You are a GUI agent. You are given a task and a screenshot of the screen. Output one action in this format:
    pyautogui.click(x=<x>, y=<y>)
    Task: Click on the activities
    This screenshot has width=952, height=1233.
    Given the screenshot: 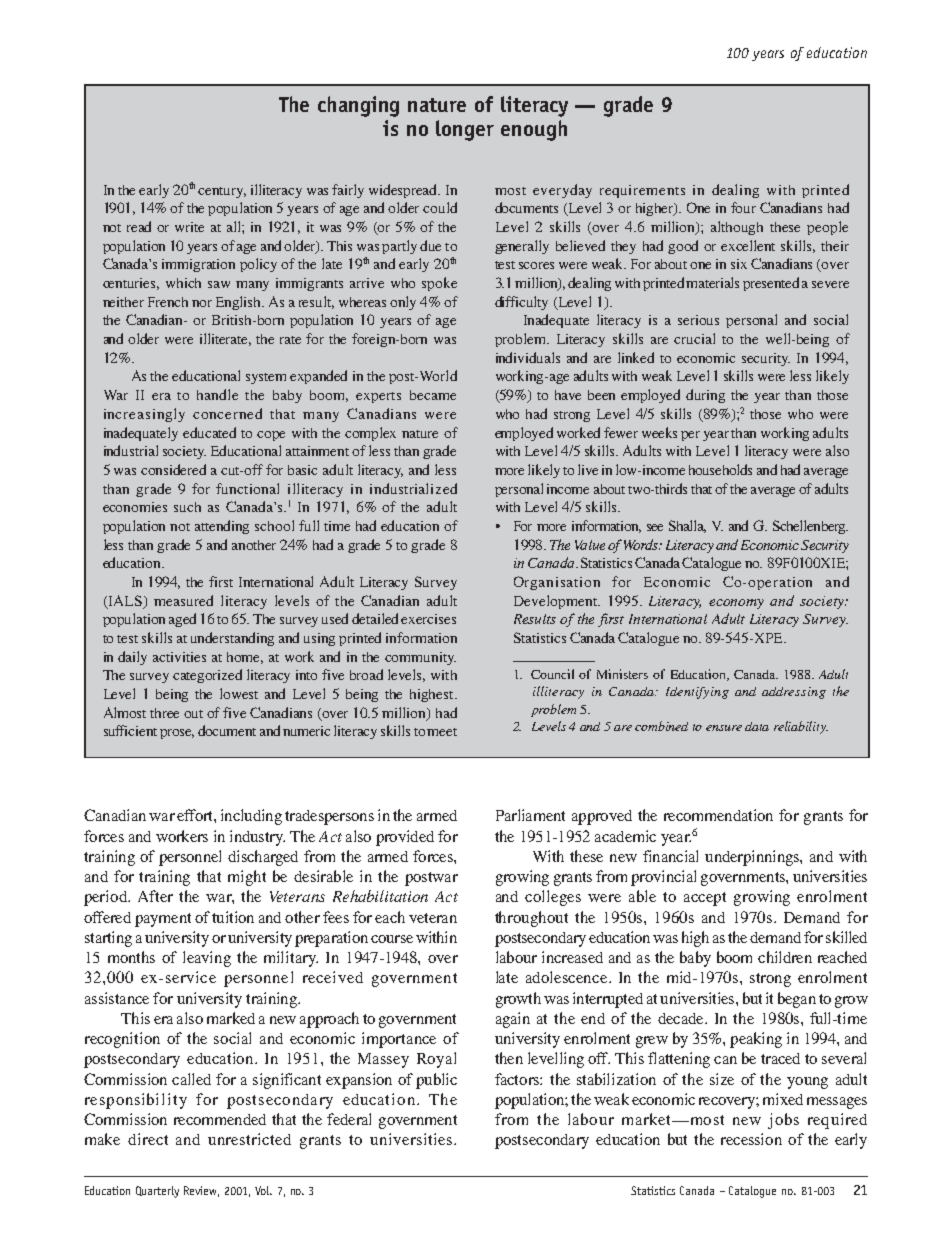 What is the action you would take?
    pyautogui.click(x=179, y=657)
